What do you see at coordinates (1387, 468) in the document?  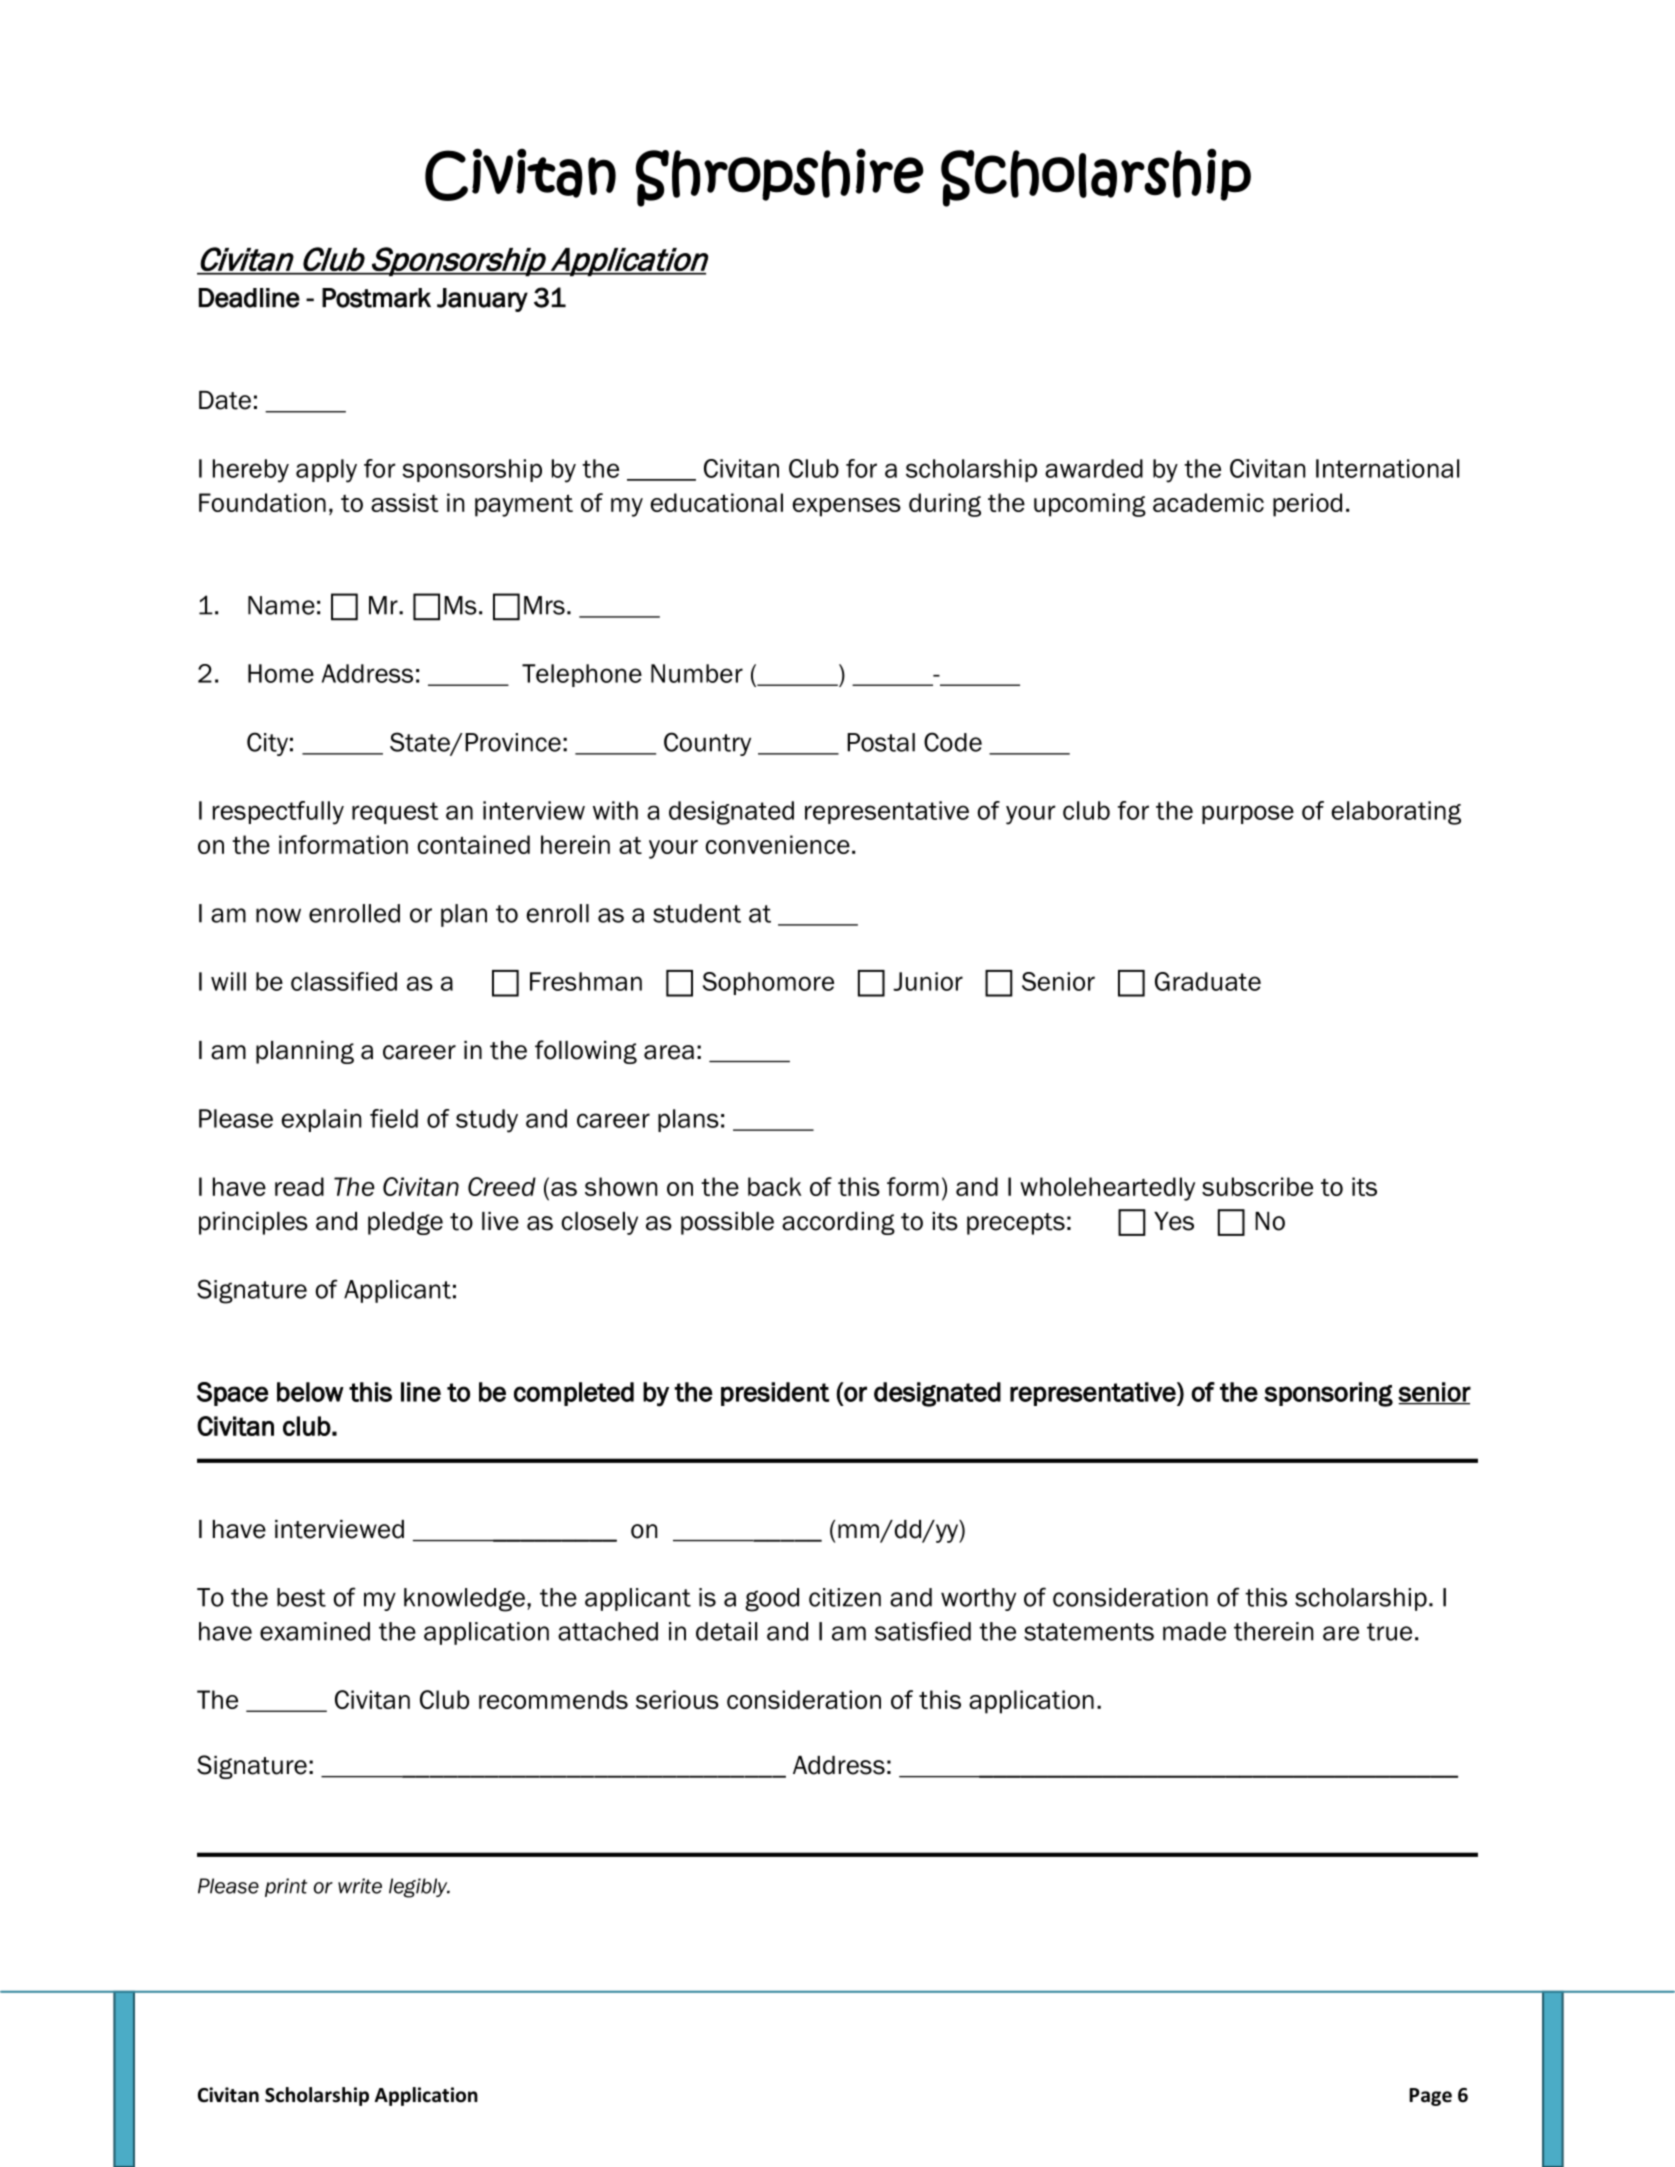 I see `International` at bounding box center [1387, 468].
